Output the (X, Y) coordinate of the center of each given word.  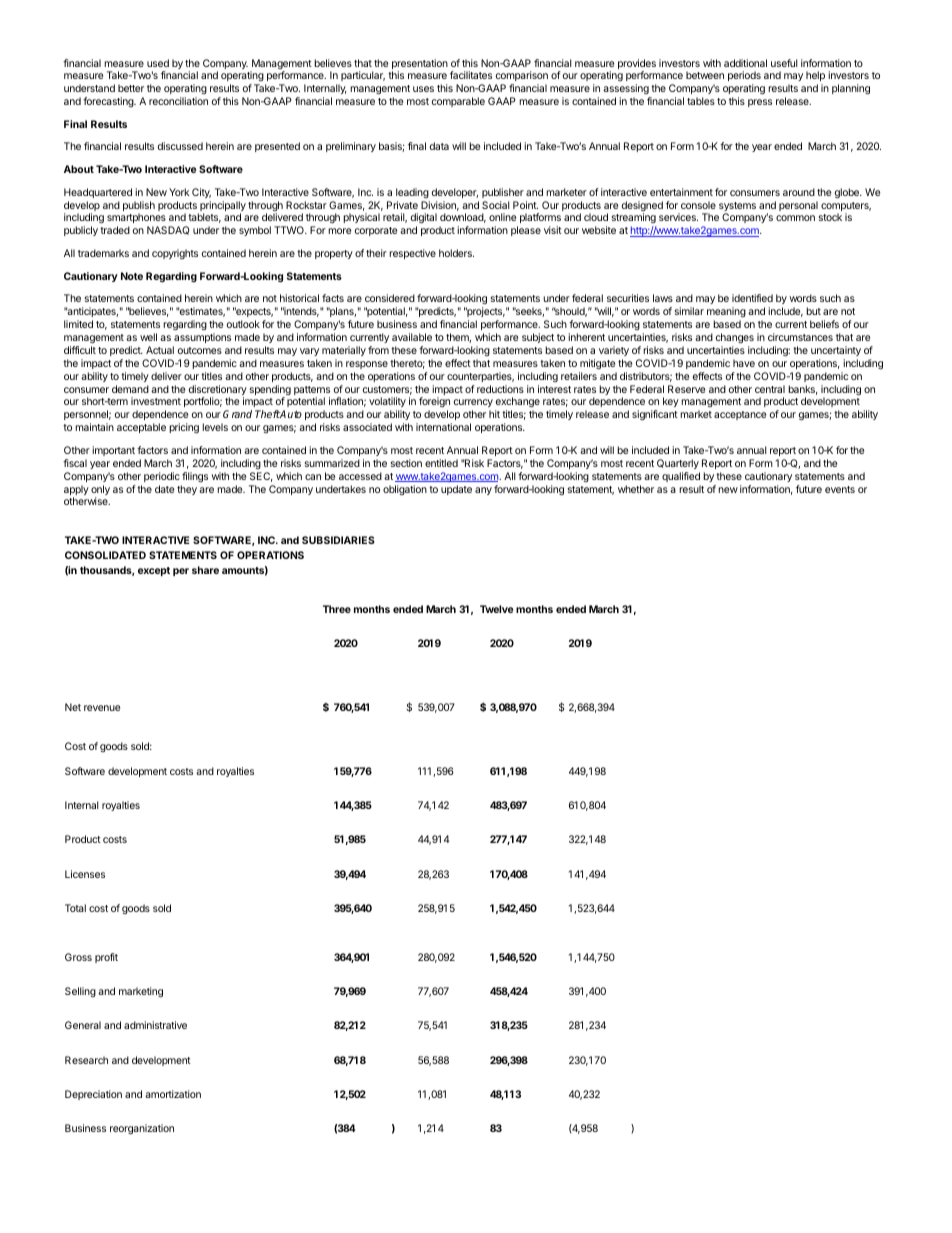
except (154, 571)
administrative (155, 1025)
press (760, 103)
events (840, 489)
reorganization (142, 1129)
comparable (458, 102)
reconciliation (178, 101)
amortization (173, 1094)
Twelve (496, 609)
